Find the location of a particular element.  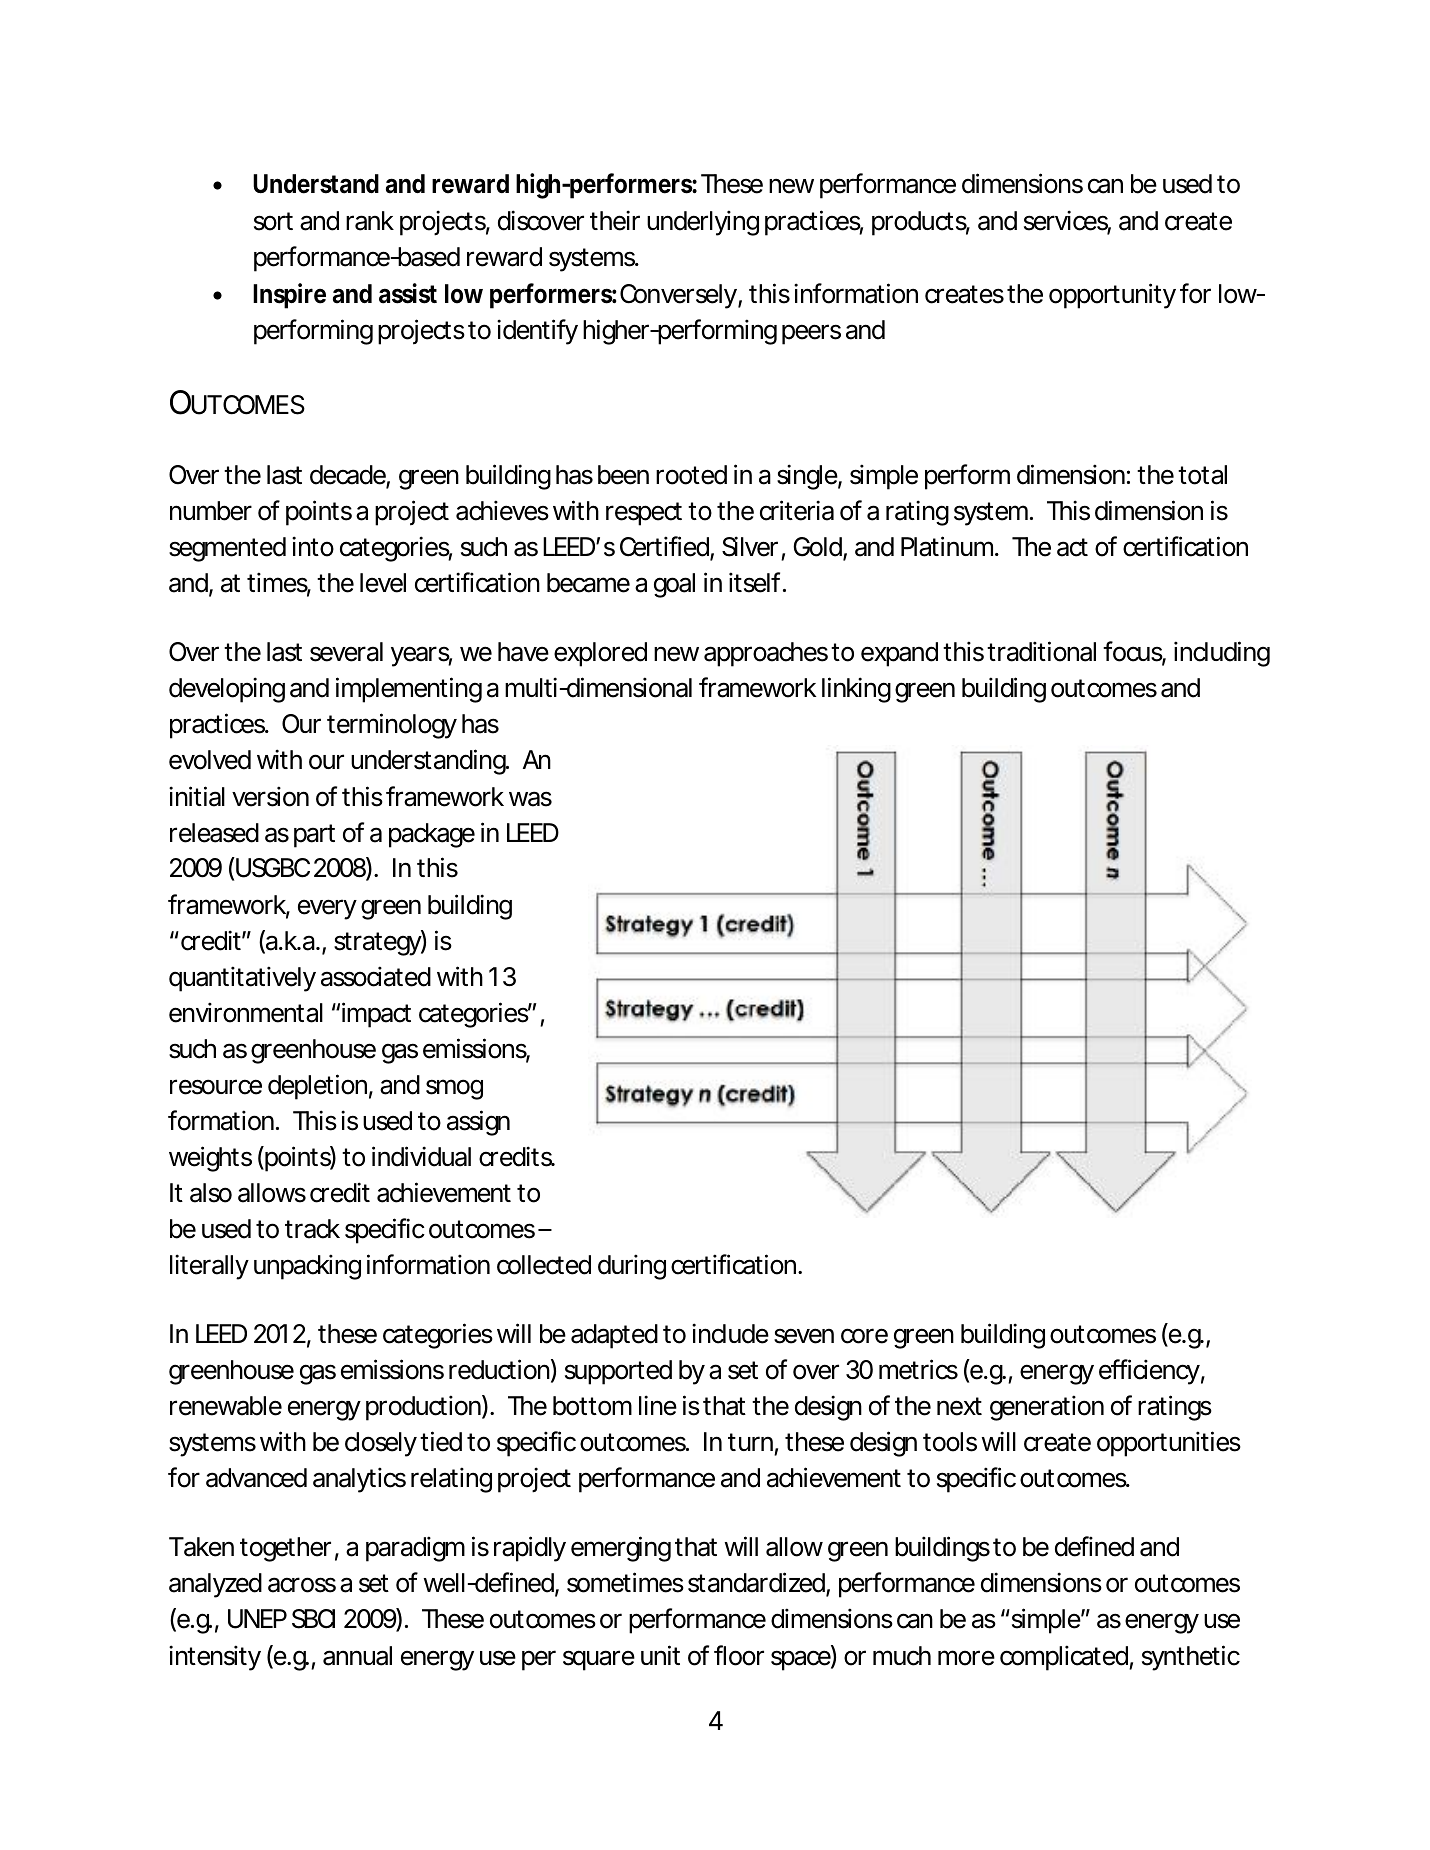

generation is located at coordinates (1047, 1408).
